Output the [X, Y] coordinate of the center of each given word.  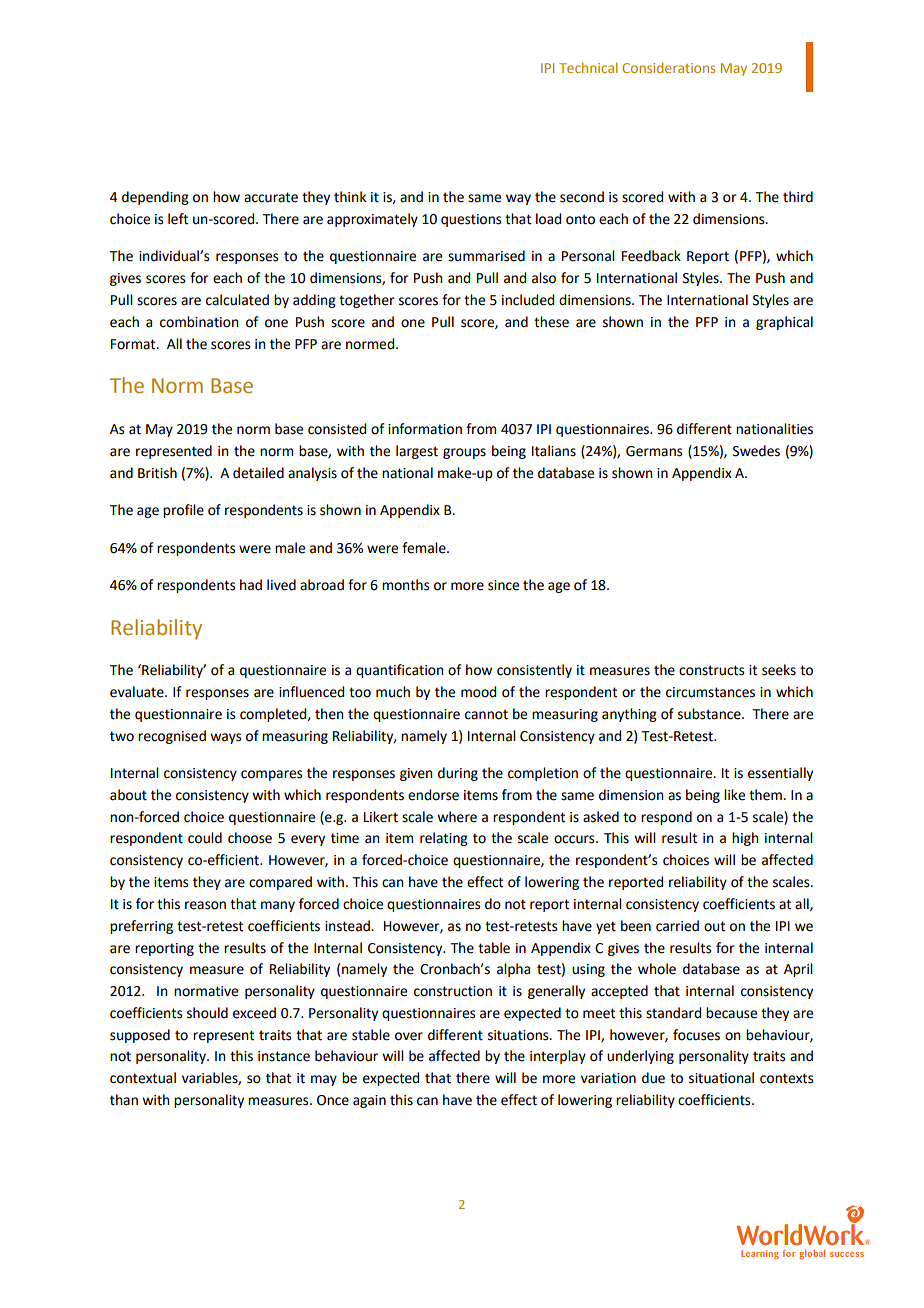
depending [155, 198]
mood [478, 692]
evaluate [138, 692]
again [369, 1101]
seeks [779, 670]
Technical [588, 67]
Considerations [668, 67]
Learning [760, 1254]
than [124, 1100]
